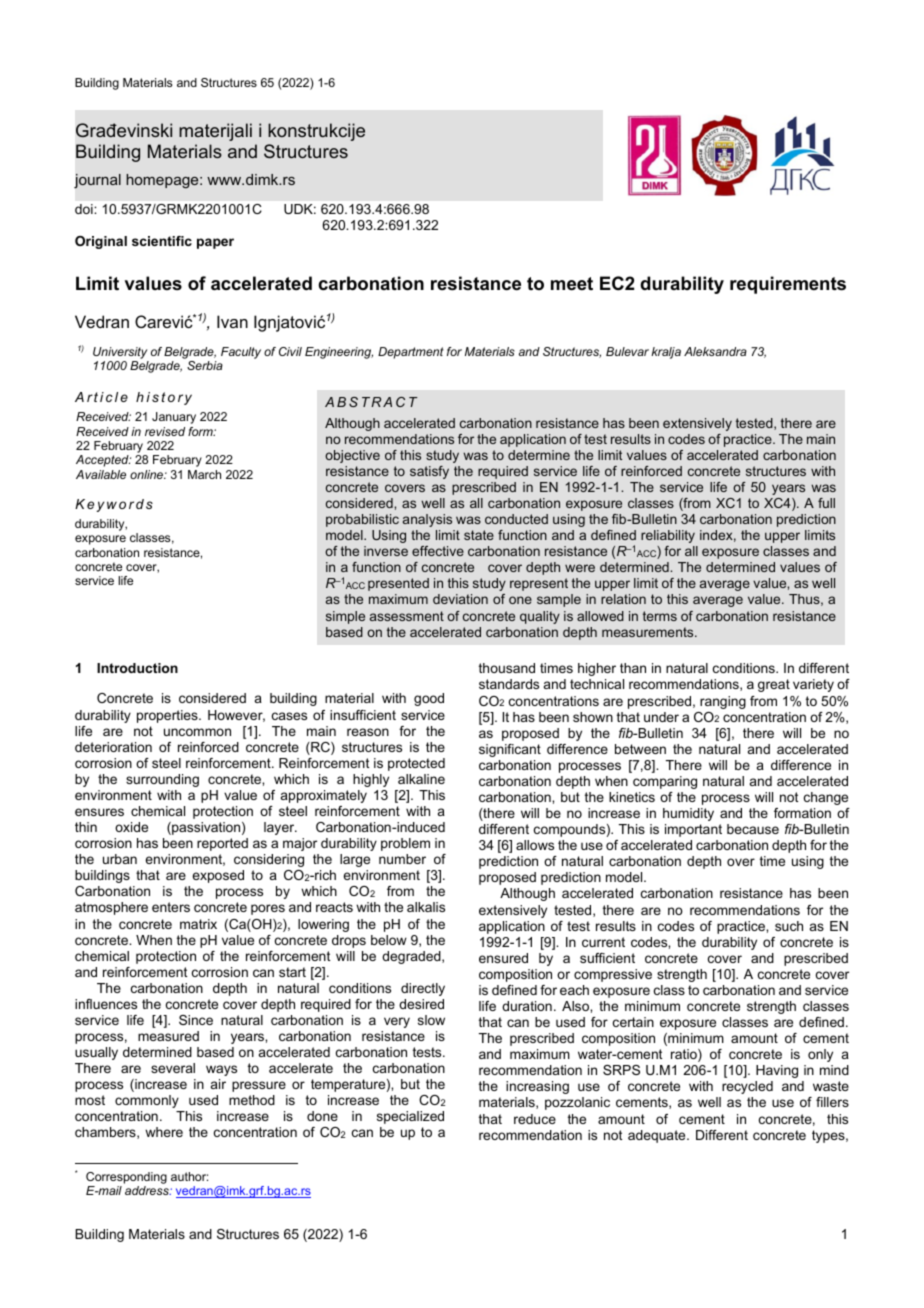 The height and width of the screenshot is (1308, 924). What do you see at coordinates (668, 536) in the screenshot?
I see `reliability` at bounding box center [668, 536].
